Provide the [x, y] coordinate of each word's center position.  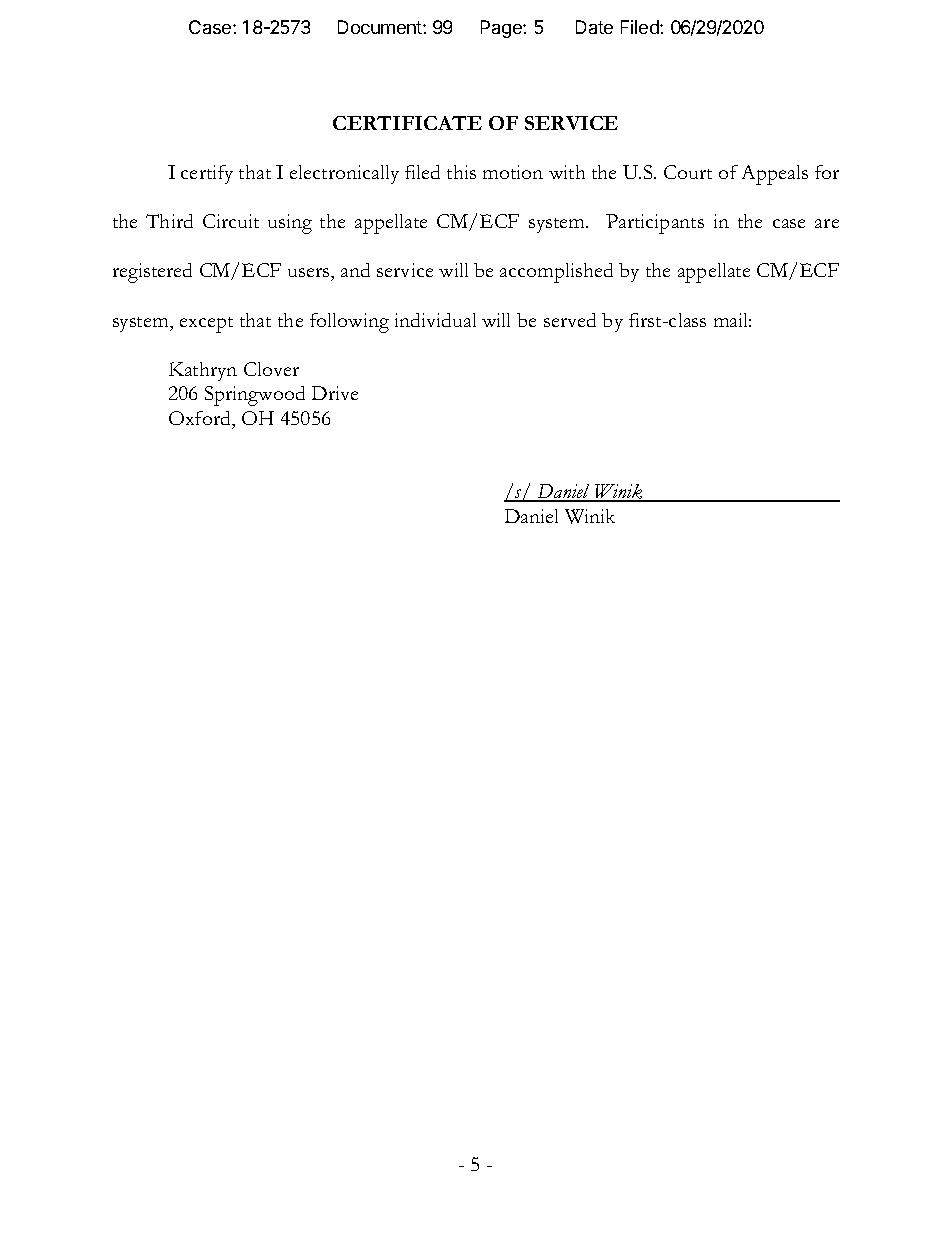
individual [435, 320]
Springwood [255, 396]
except [206, 325]
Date [594, 27]
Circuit [231, 221]
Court [688, 172]
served [570, 320]
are [827, 223]
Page [502, 29]
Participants [655, 224]
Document [381, 27]
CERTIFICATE [407, 123]
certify [207, 174]
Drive [335, 393]
